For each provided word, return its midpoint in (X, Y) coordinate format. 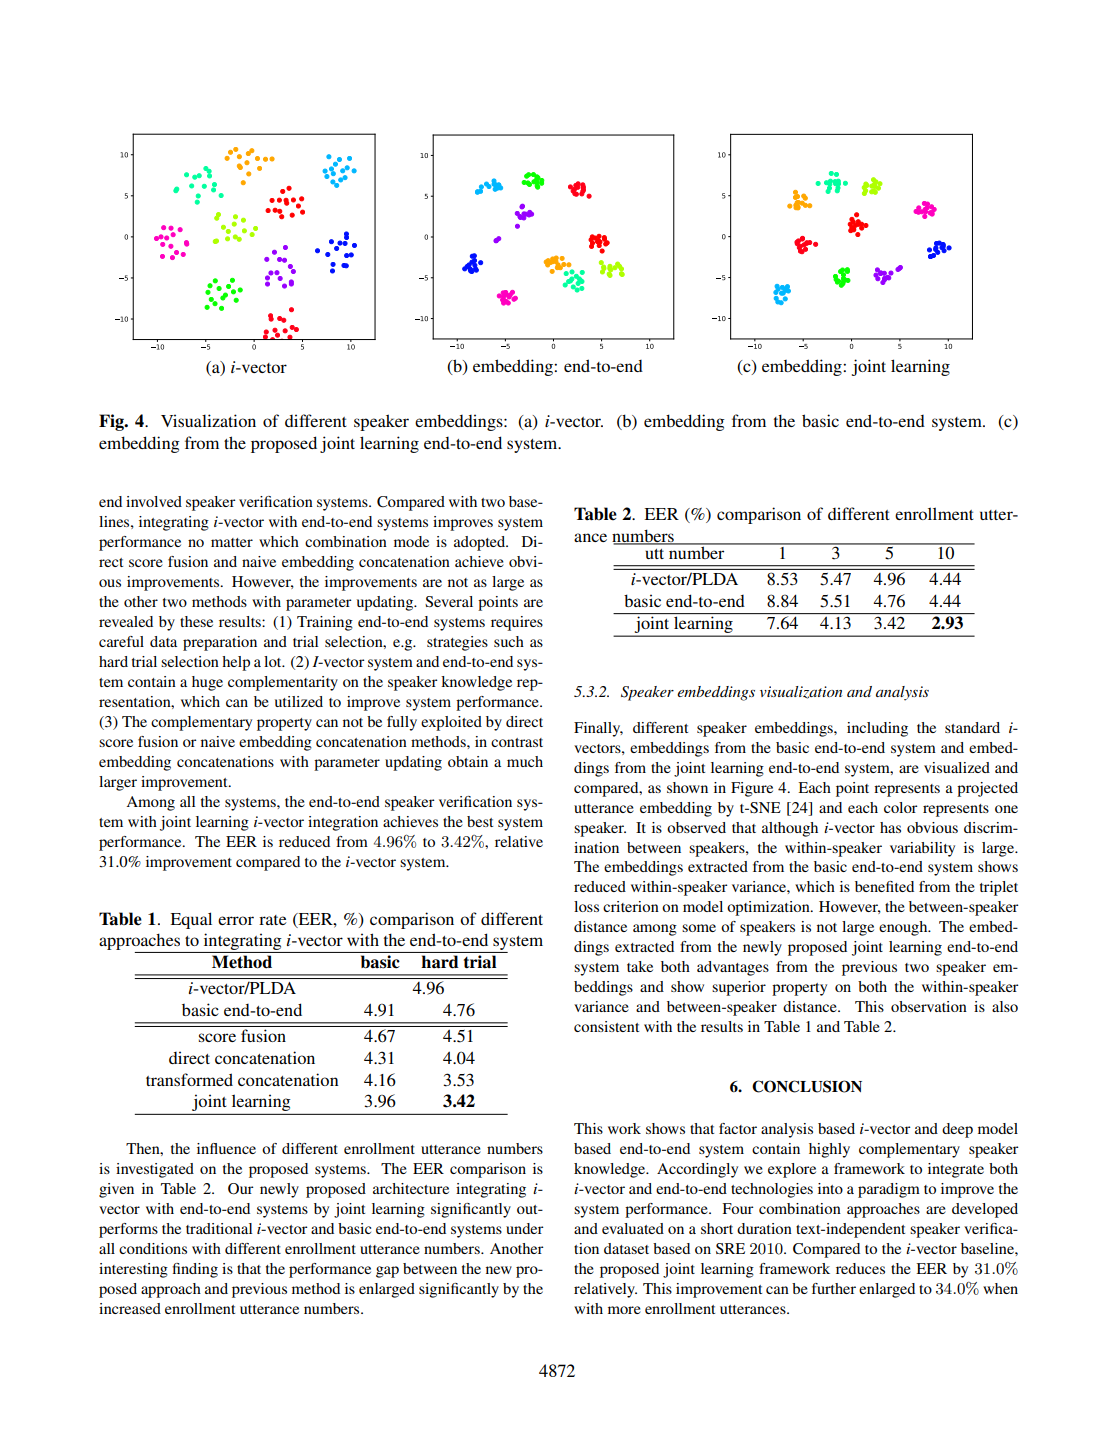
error (236, 920)
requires (517, 623)
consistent (606, 1026)
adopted (481, 543)
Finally (598, 729)
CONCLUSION (807, 1086)
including (877, 729)
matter (232, 542)
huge (207, 683)
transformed (189, 1079)
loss (586, 906)
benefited (884, 886)
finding (195, 1270)
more (624, 1310)
